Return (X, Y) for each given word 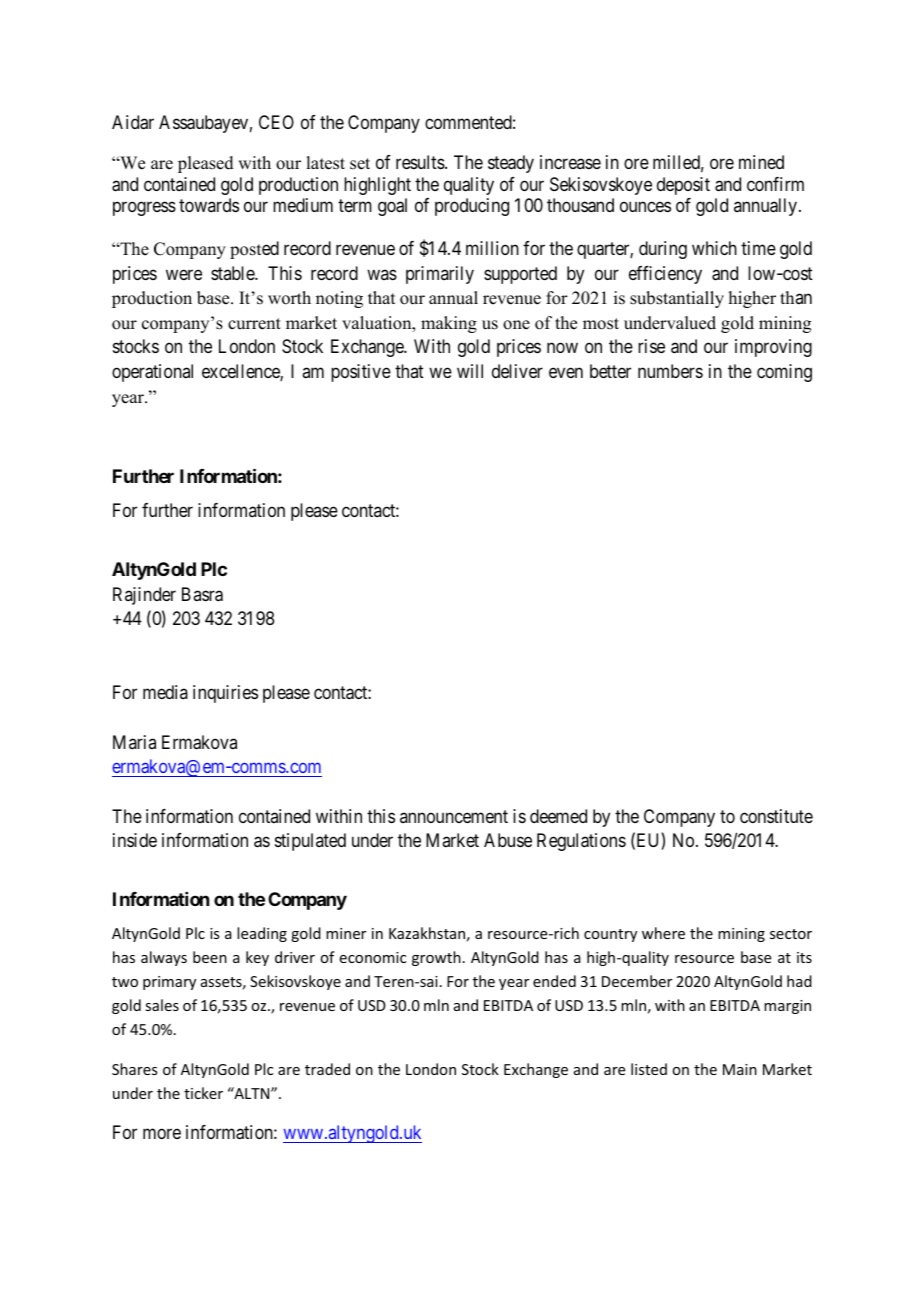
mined (761, 162)
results (421, 162)
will (470, 371)
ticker (203, 1093)
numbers (670, 371)
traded (327, 1069)
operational (152, 373)
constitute (776, 816)
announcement (454, 816)
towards (209, 205)
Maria (134, 742)
